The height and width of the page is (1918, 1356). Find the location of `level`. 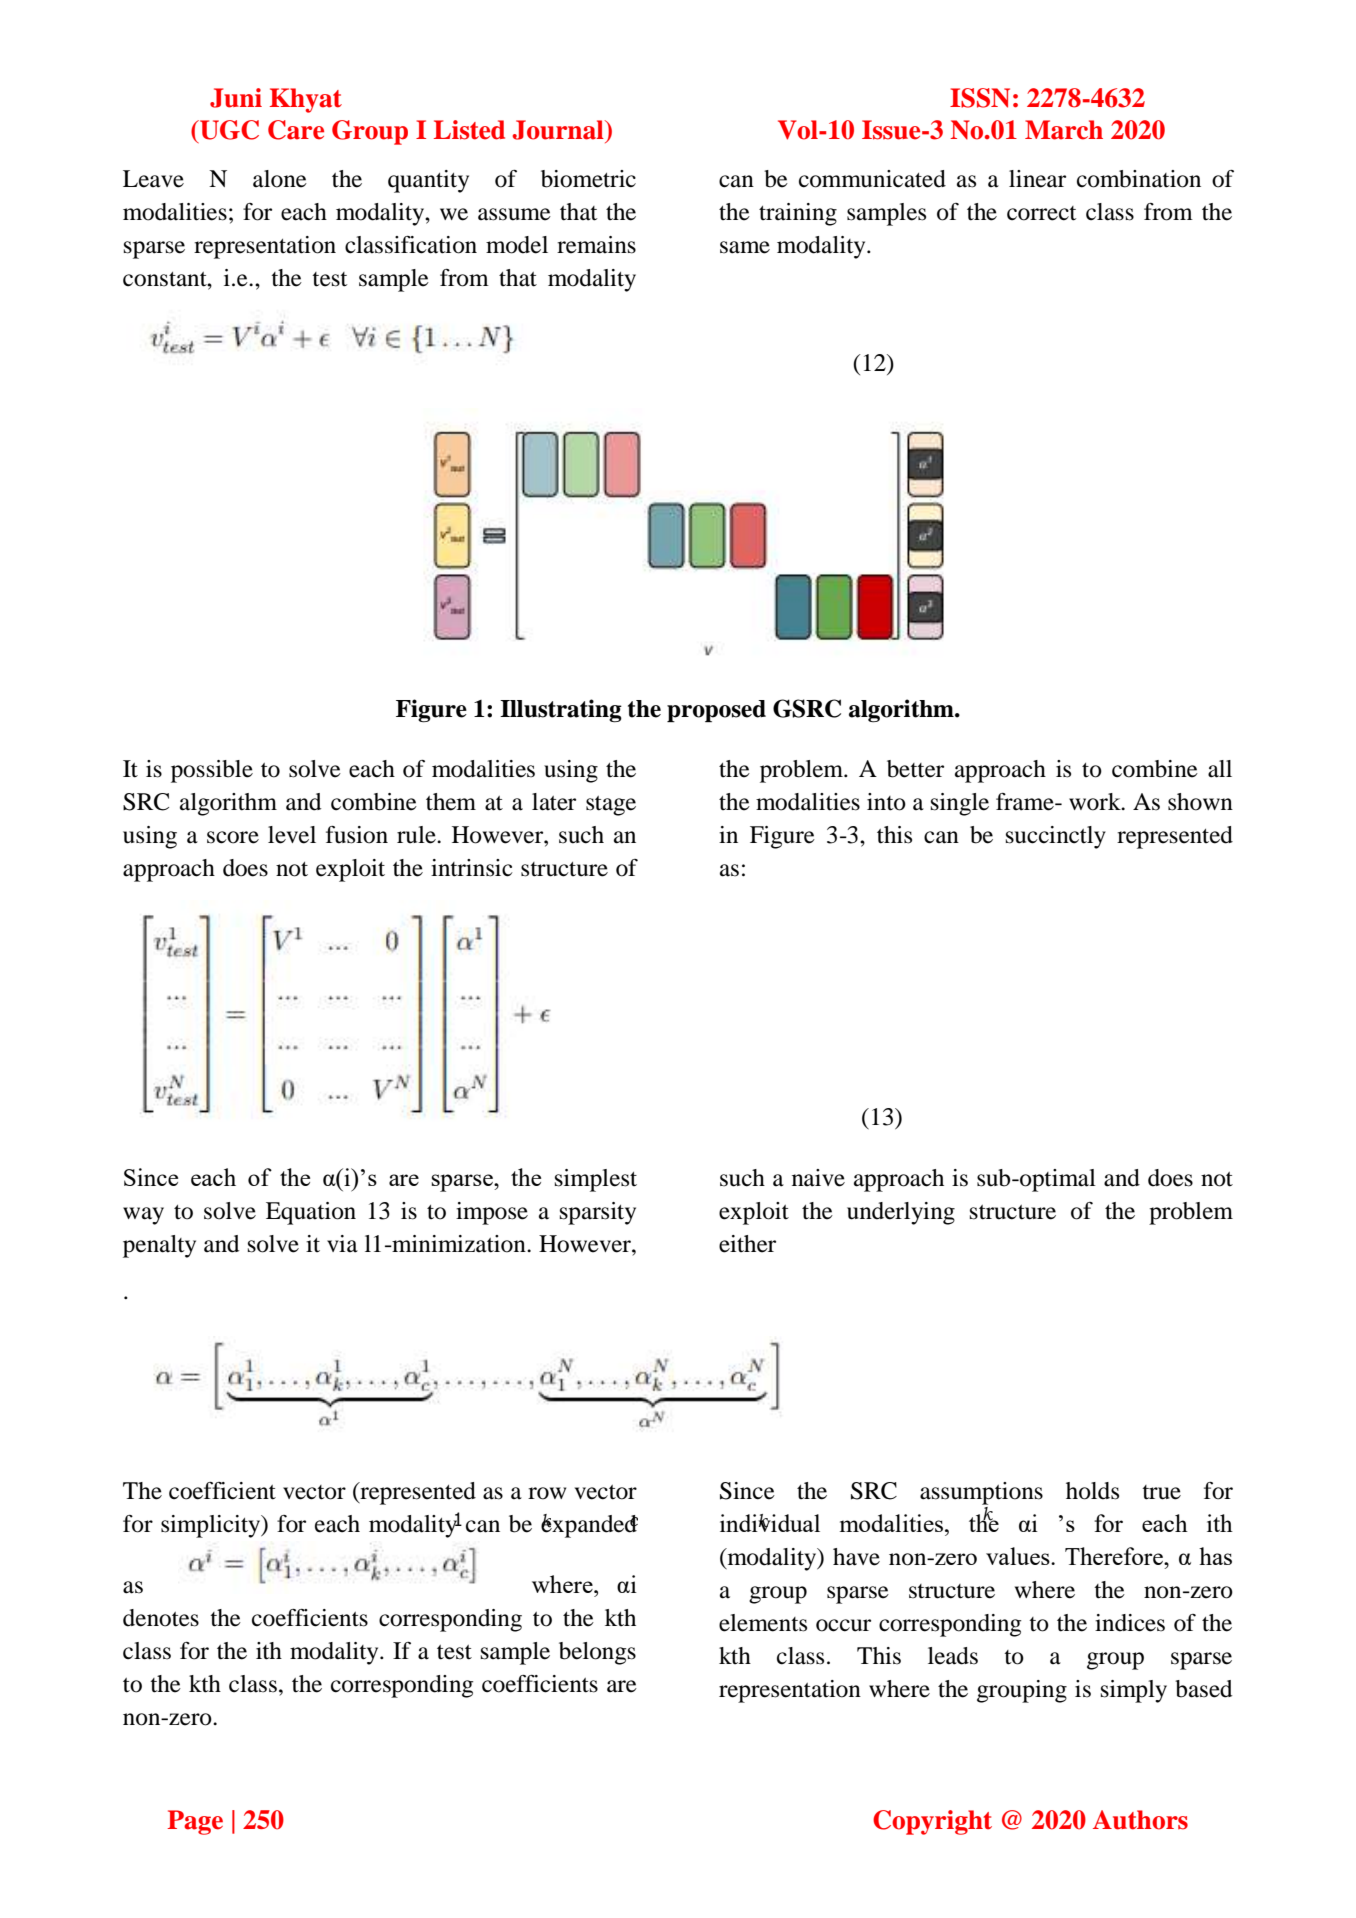

level is located at coordinates (292, 835).
